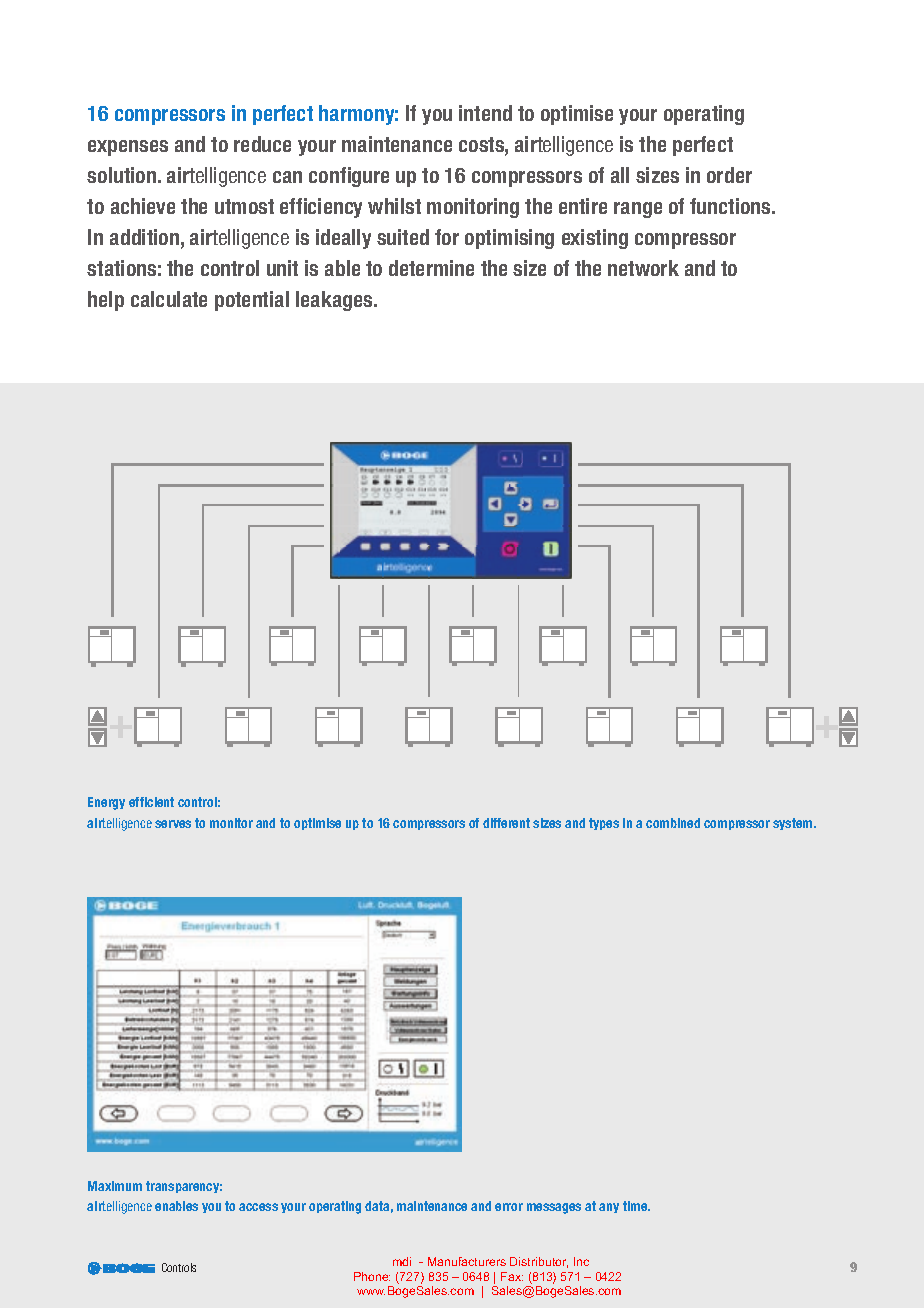  I want to click on types, so click(604, 824).
